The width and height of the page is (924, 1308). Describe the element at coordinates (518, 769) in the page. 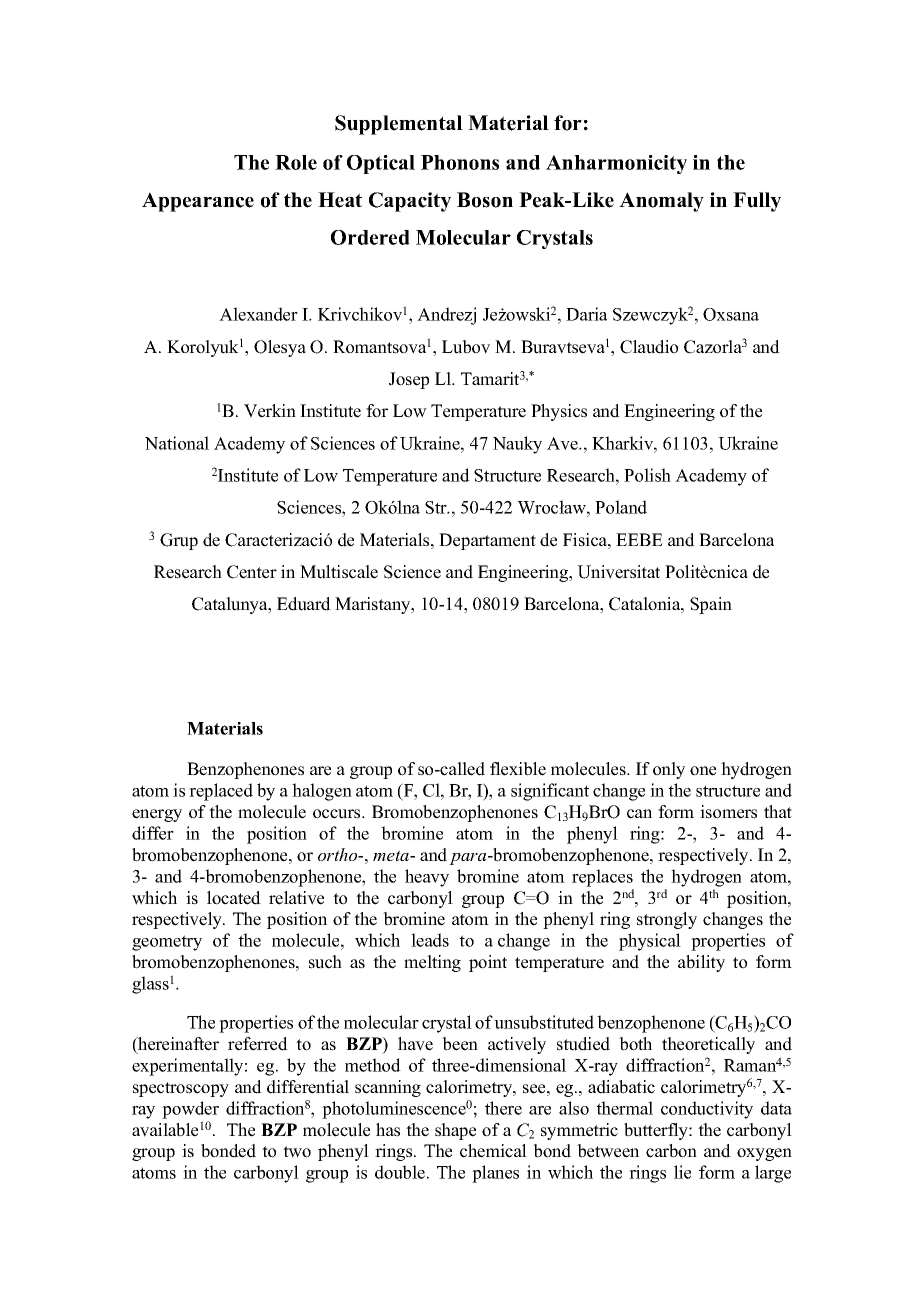

I see `flexible` at that location.
